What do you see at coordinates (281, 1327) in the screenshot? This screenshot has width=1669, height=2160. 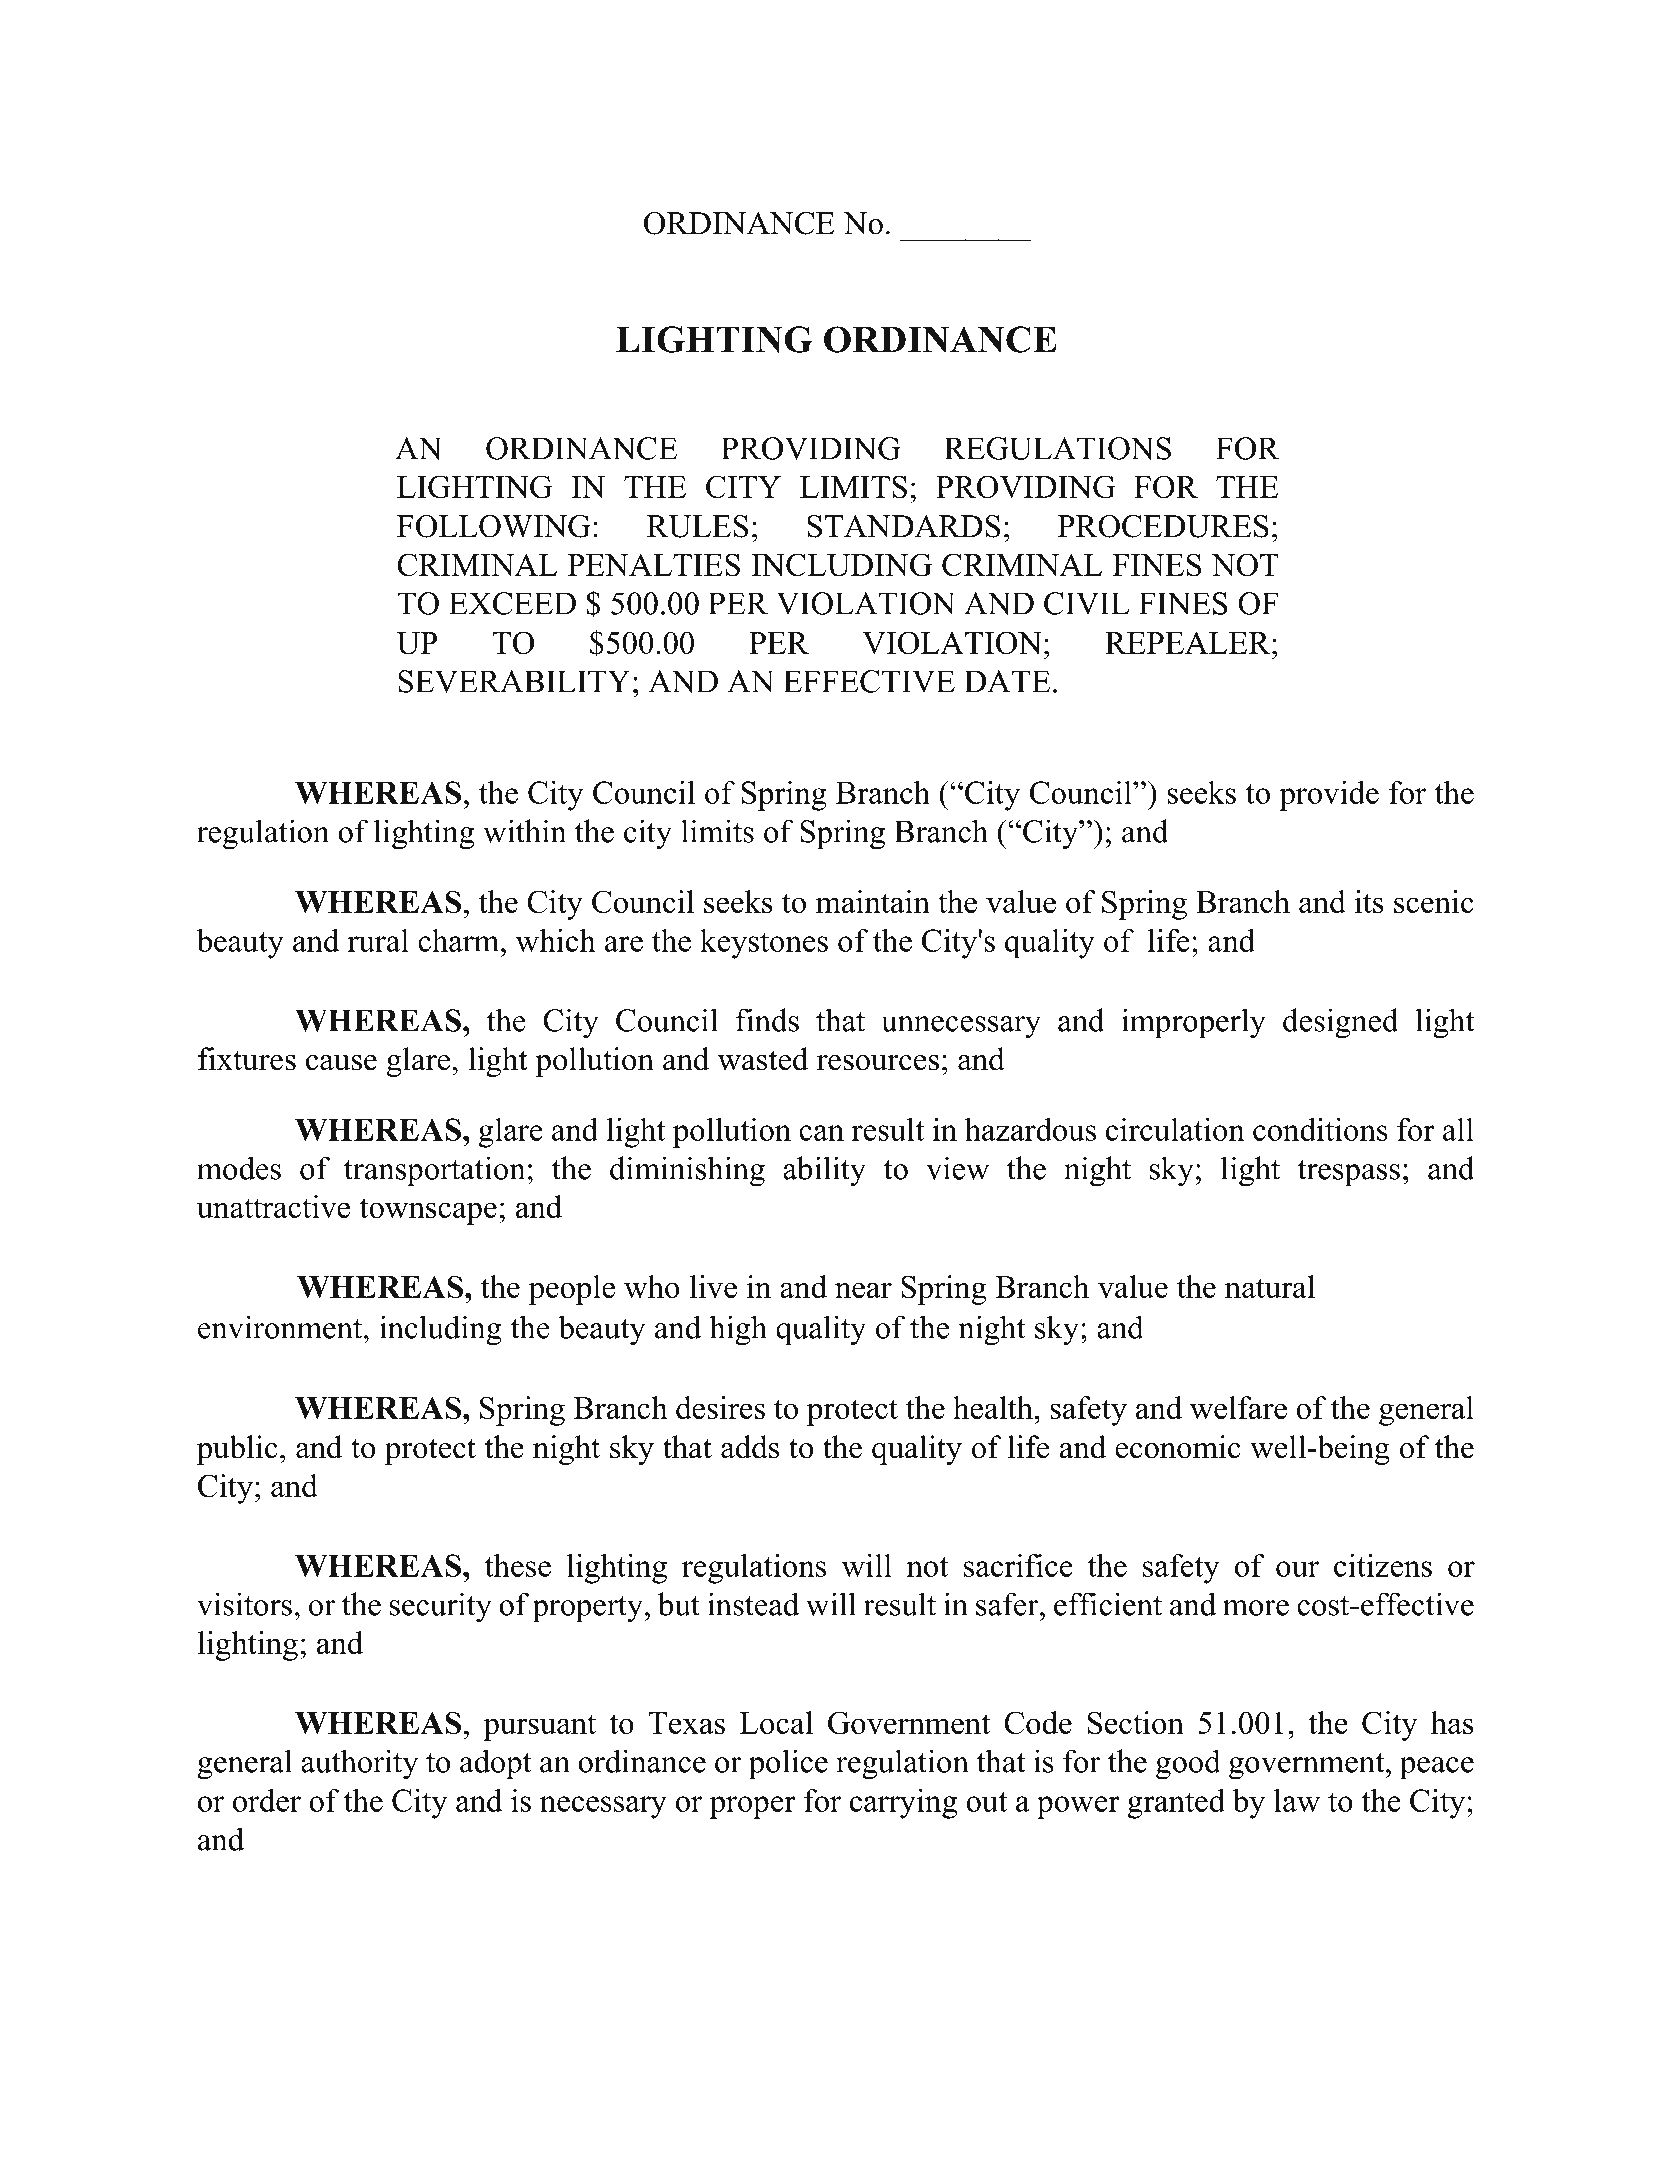 I see `environment` at bounding box center [281, 1327].
